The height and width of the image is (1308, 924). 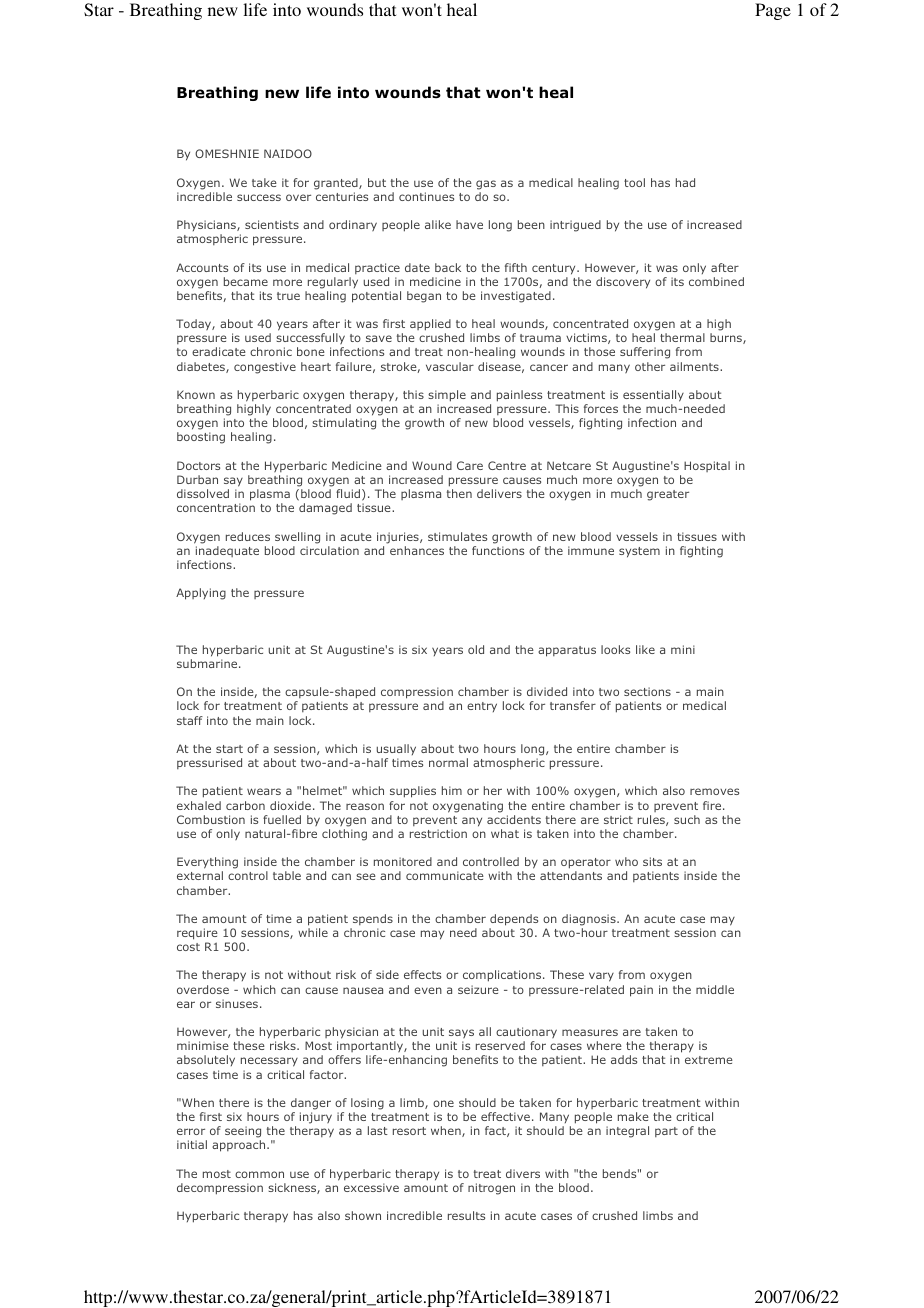 What do you see at coordinates (450, 366) in the image?
I see `vascular` at bounding box center [450, 366].
